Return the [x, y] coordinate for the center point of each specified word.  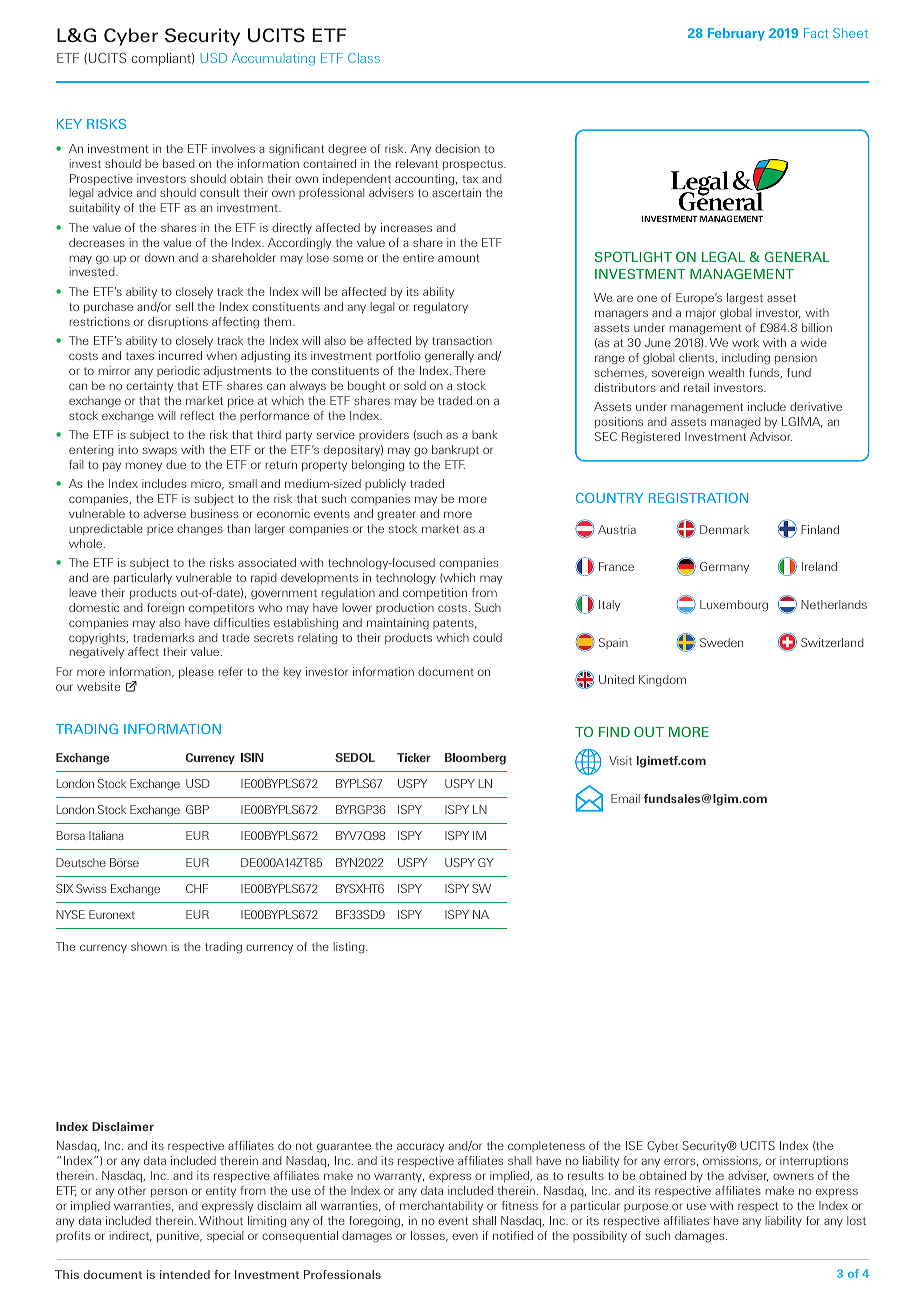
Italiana [106, 835]
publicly [385, 484]
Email [625, 798]
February [736, 34]
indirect [130, 1236]
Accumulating [273, 59]
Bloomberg [475, 759]
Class [364, 58]
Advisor [771, 436]
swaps [160, 451]
